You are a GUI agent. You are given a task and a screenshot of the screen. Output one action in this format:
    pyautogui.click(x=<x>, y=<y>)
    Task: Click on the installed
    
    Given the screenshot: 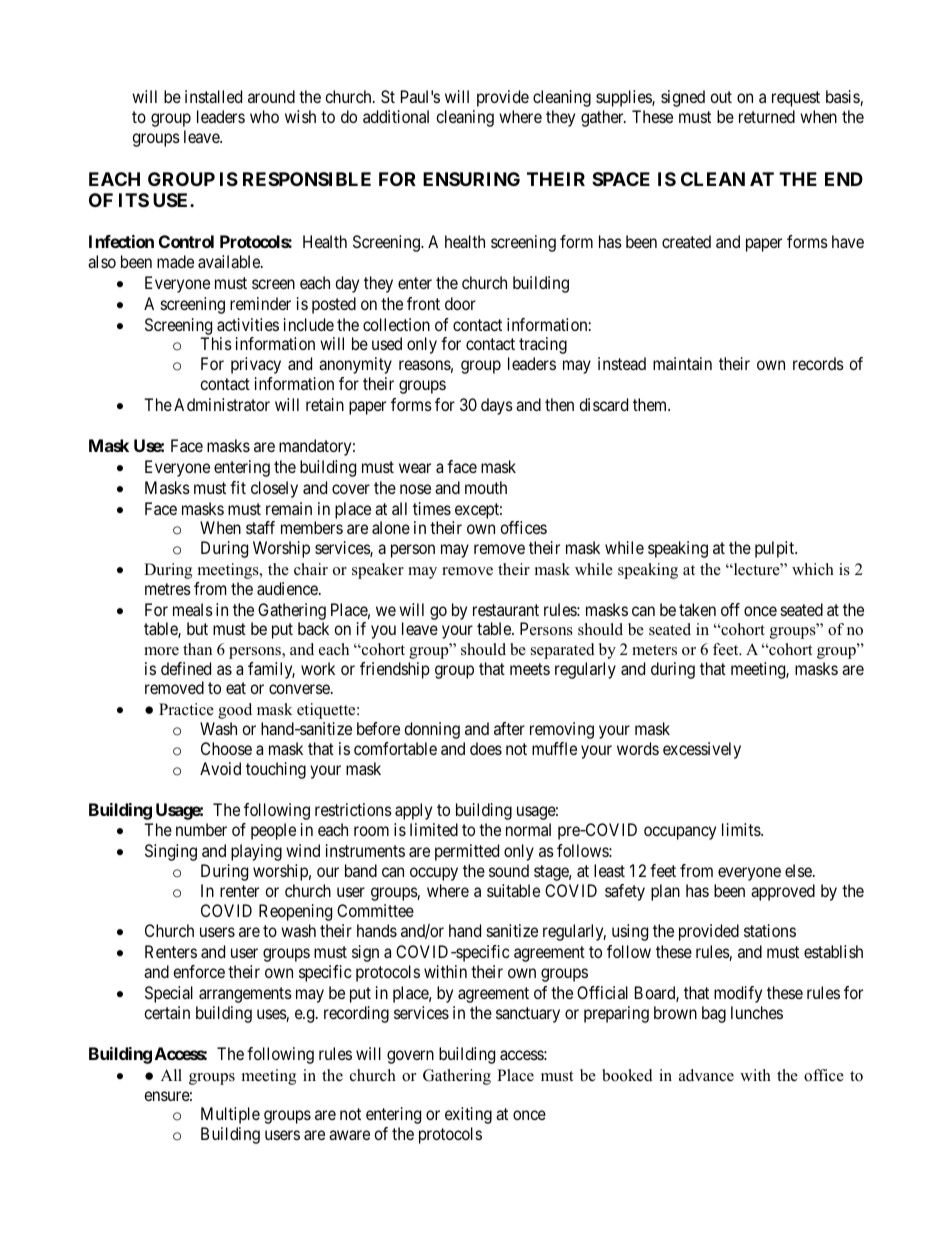 What is the action you would take?
    pyautogui.click(x=213, y=96)
